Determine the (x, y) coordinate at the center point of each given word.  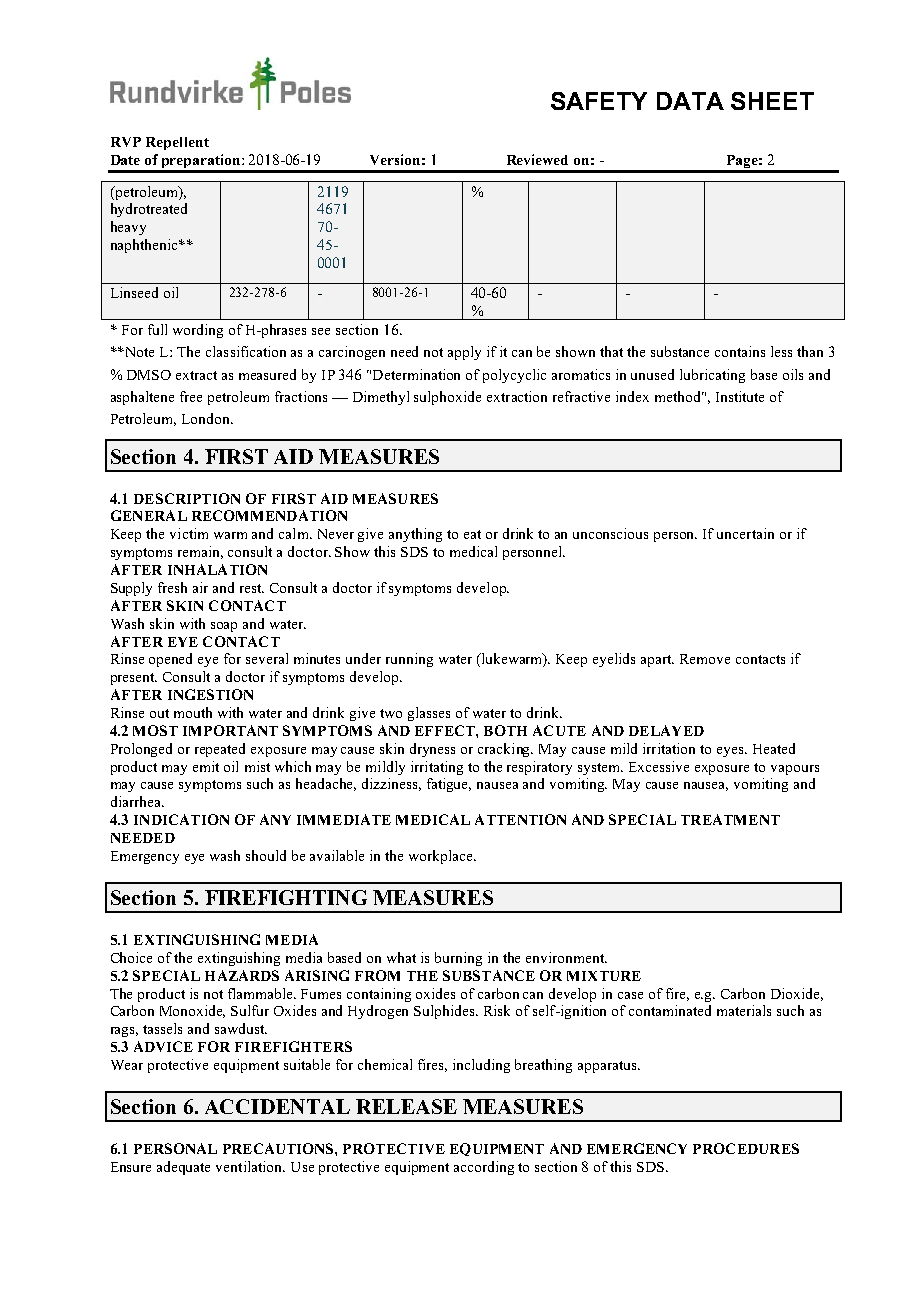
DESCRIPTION (187, 498)
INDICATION (181, 819)
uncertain (745, 533)
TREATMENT (730, 819)
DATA (690, 101)
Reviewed (537, 159)
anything (415, 535)
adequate (183, 1168)
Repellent (177, 143)
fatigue (449, 785)
